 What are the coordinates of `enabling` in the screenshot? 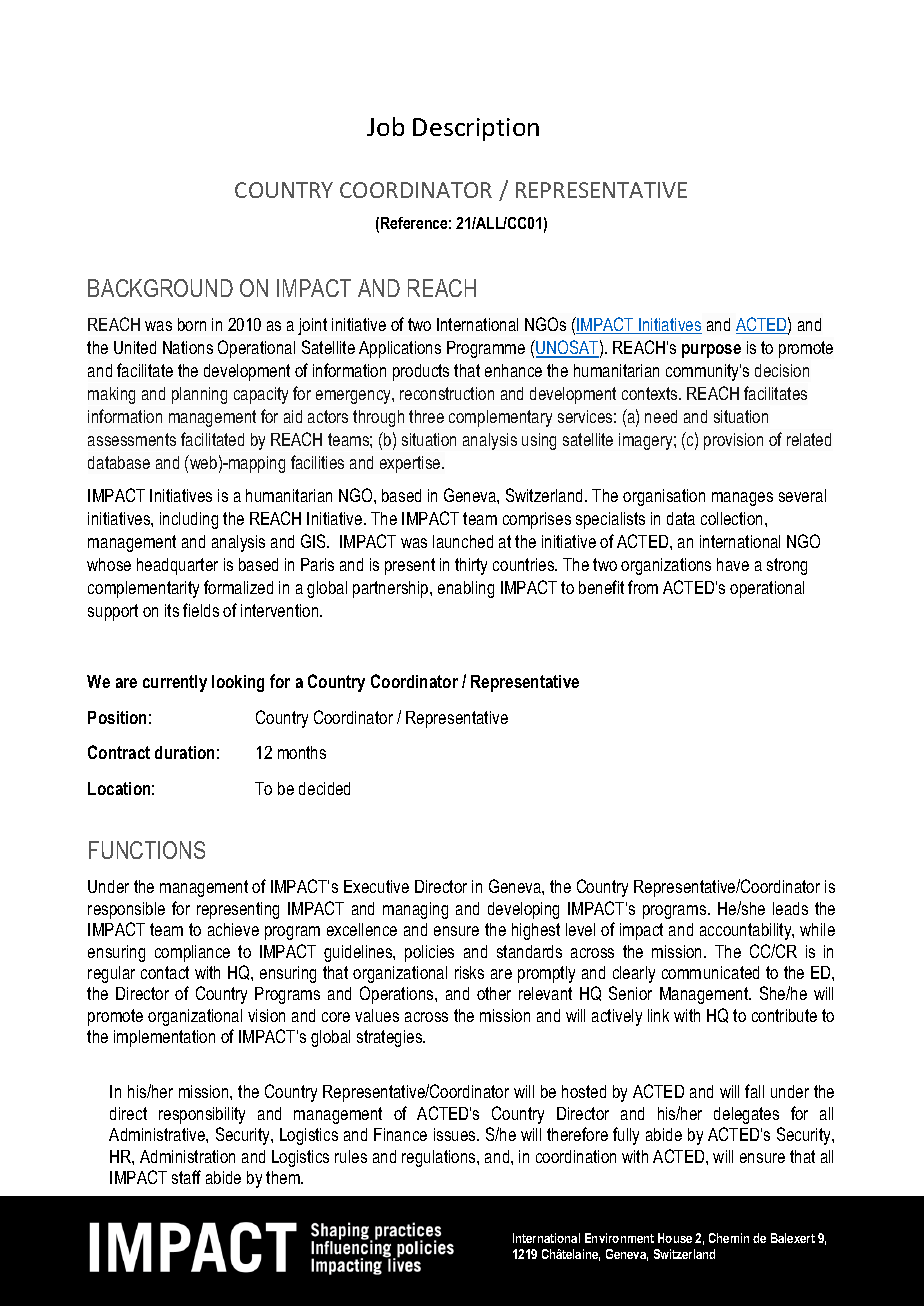 It's located at (466, 589).
